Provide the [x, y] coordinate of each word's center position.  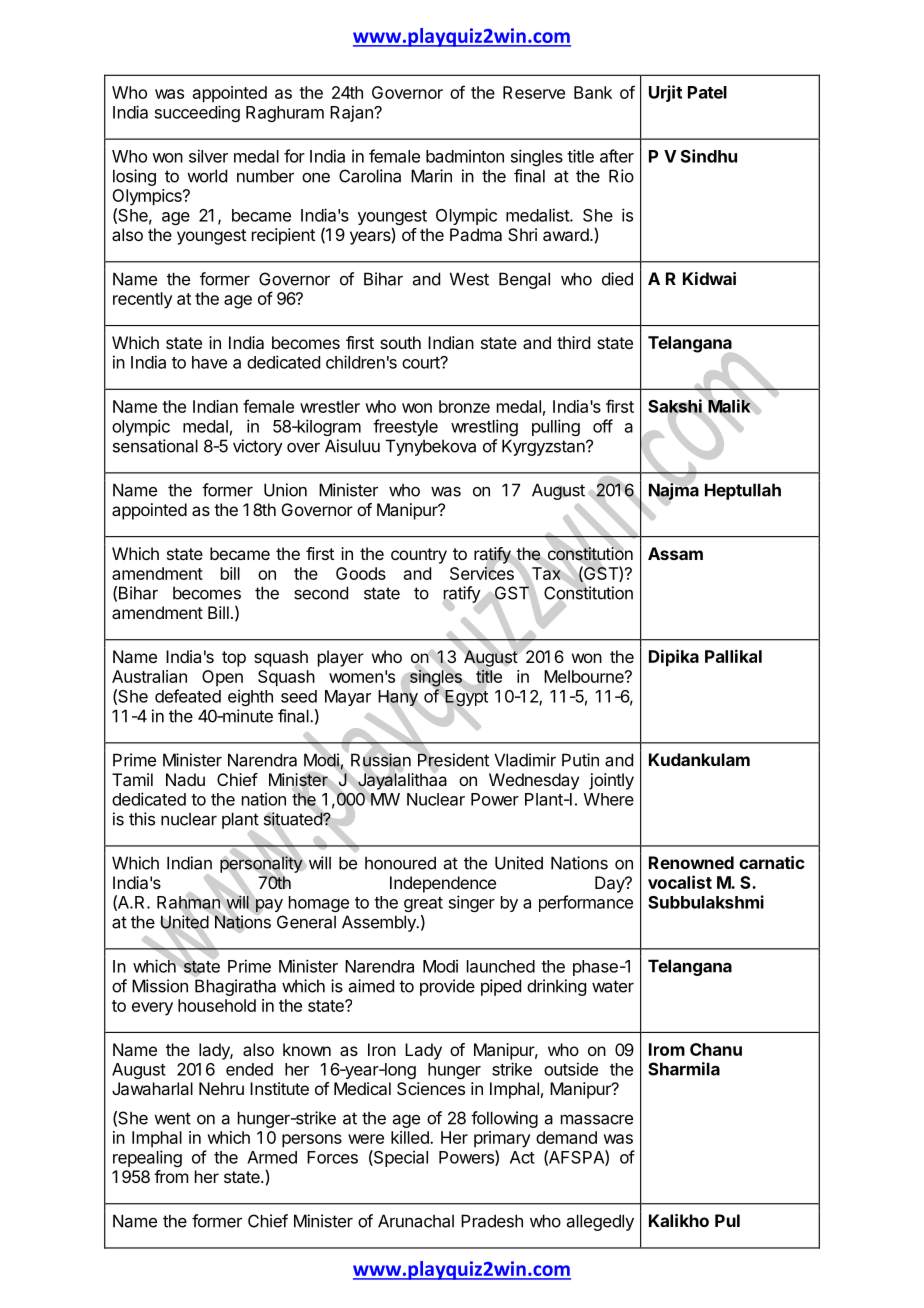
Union [285, 490]
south [400, 342]
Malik [729, 406]
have [209, 362]
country [419, 556]
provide [447, 987]
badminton [465, 156]
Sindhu [709, 156]
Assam [675, 553]
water [613, 986]
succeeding [197, 113]
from [171, 1176]
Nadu [185, 779]
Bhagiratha [235, 987]
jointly [611, 781]
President [453, 760]
